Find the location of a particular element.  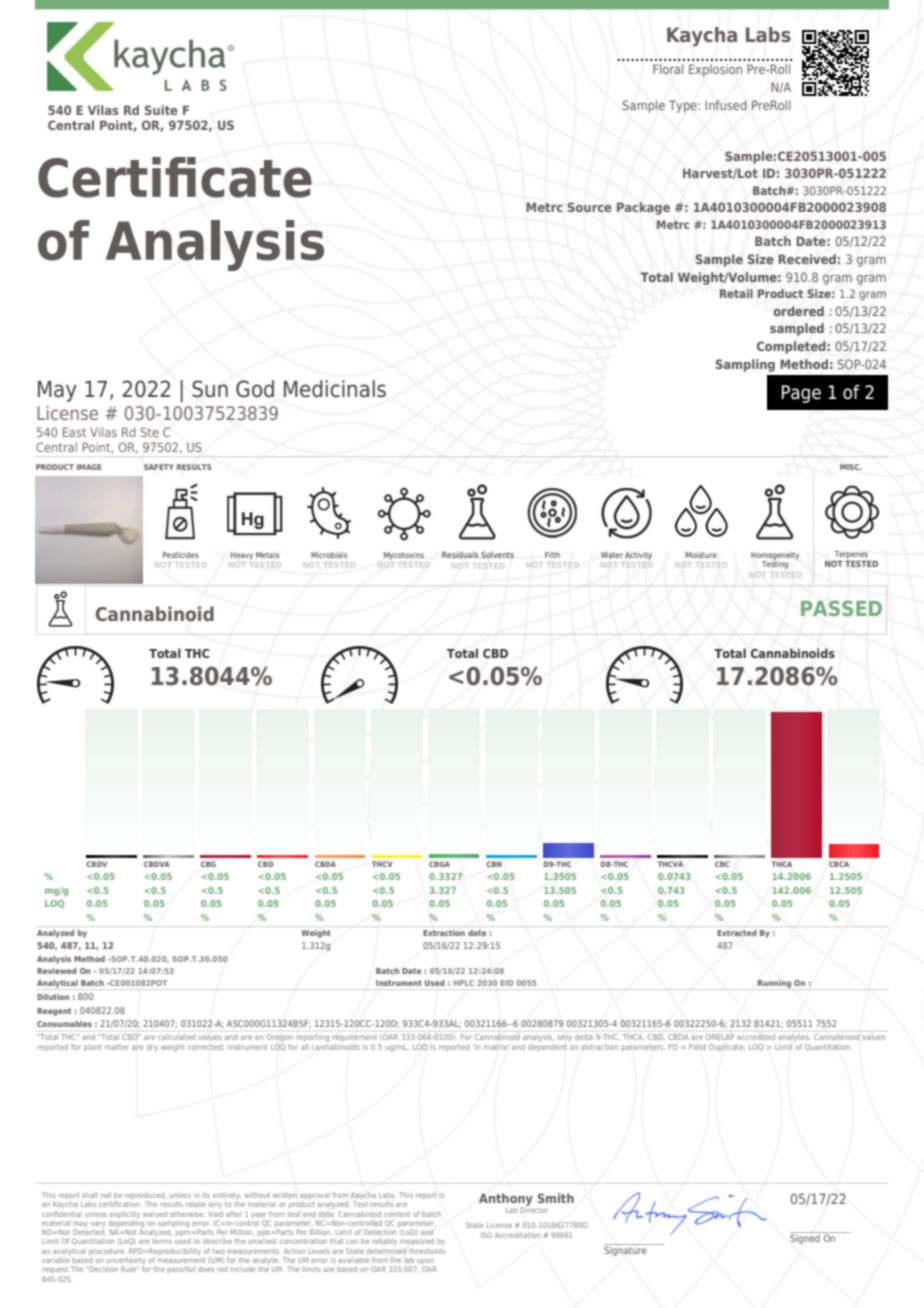

Explosion is located at coordinates (715, 70).
